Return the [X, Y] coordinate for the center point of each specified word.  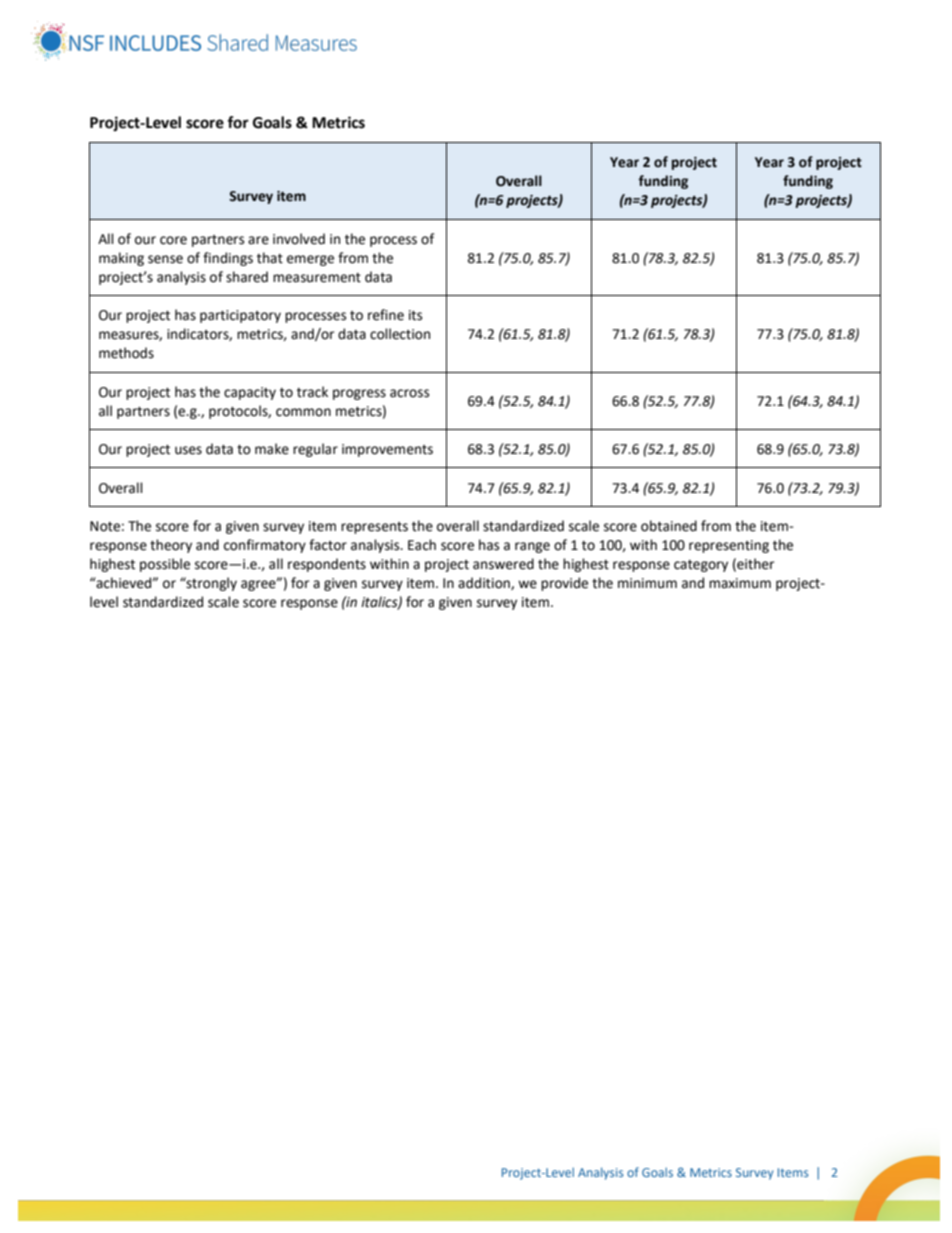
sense [165, 259]
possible [165, 565]
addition [485, 583]
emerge [310, 260]
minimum [647, 583]
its [415, 315]
